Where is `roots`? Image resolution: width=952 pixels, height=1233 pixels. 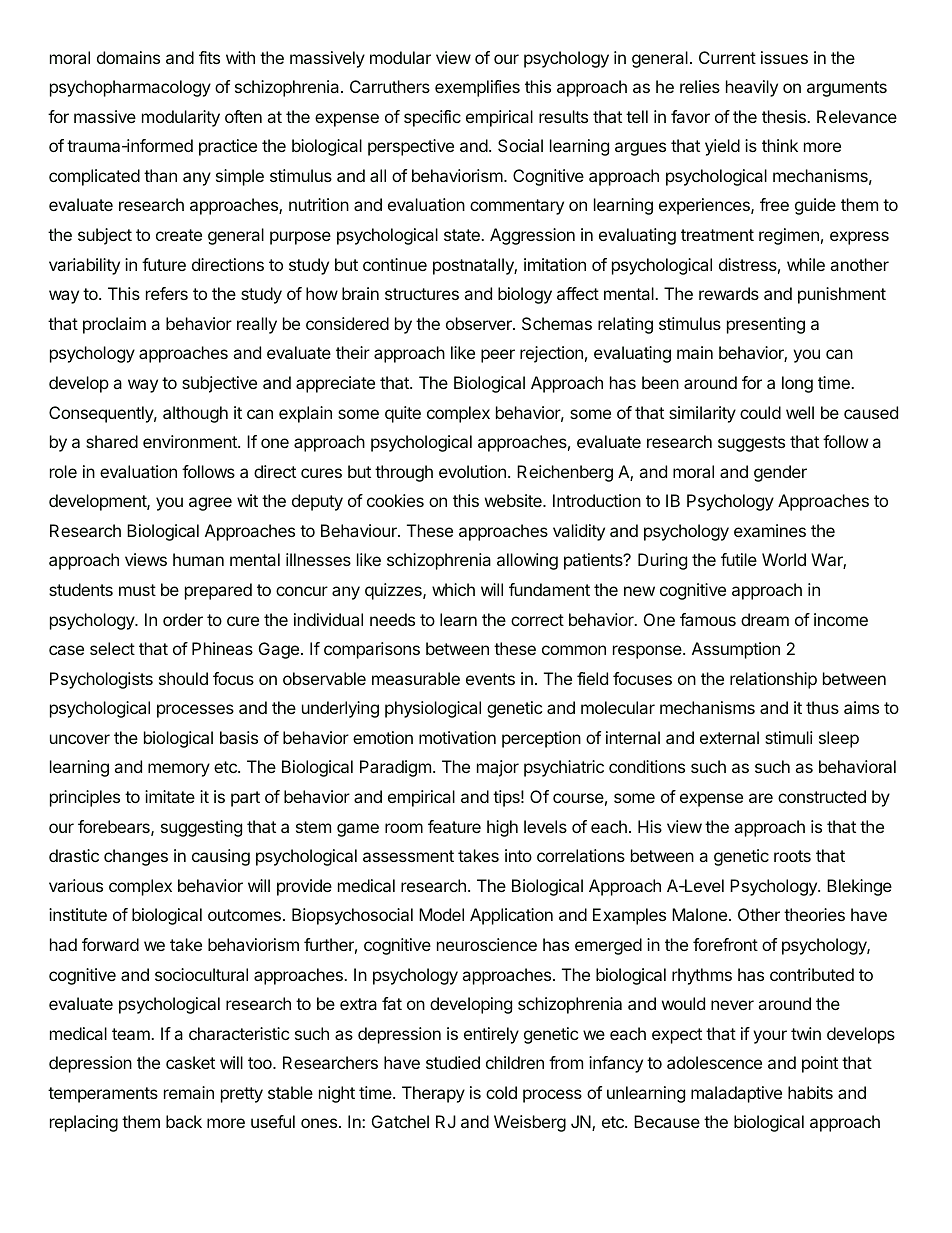 roots is located at coordinates (792, 856).
